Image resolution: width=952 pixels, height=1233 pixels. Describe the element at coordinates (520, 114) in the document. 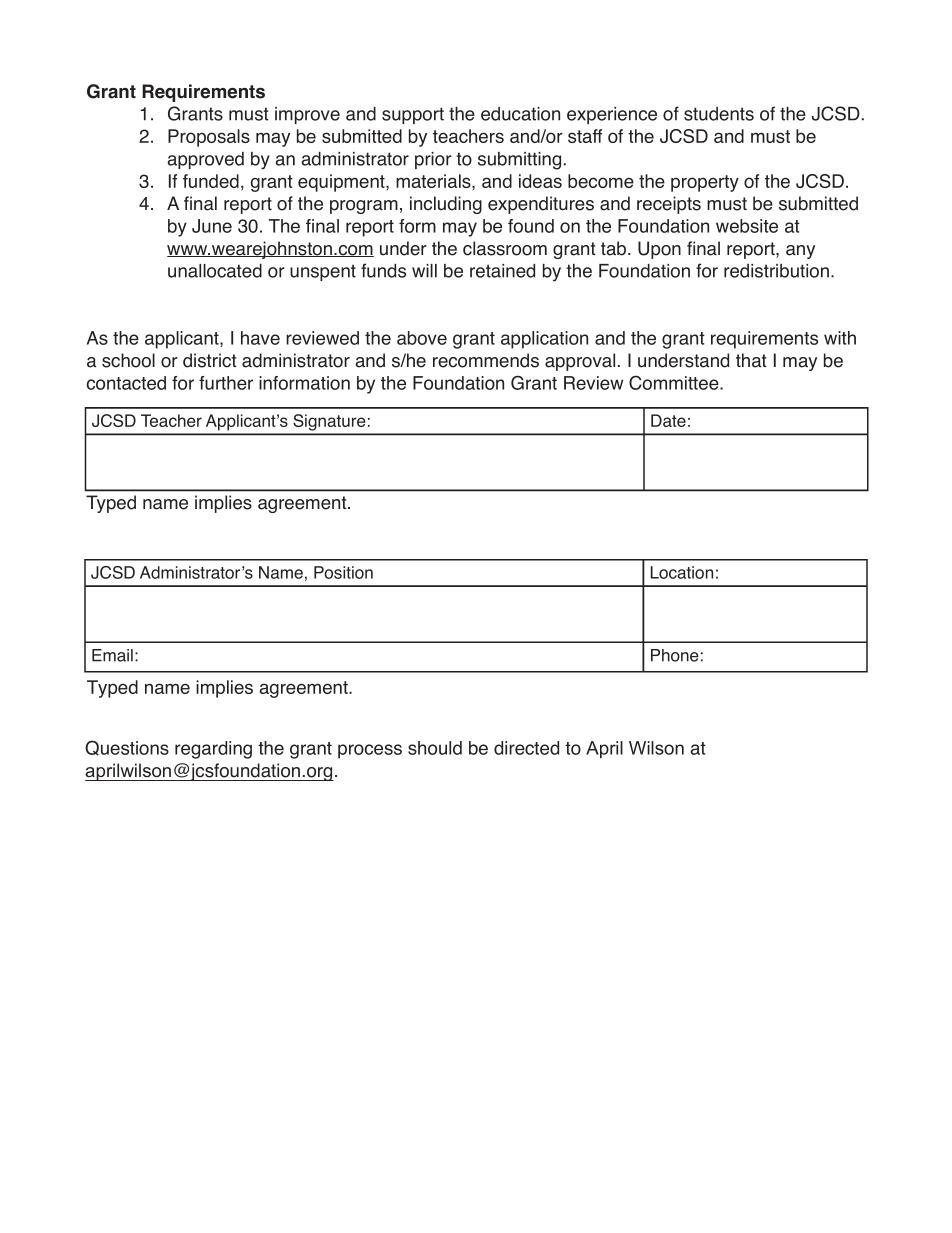

I see `education` at that location.
